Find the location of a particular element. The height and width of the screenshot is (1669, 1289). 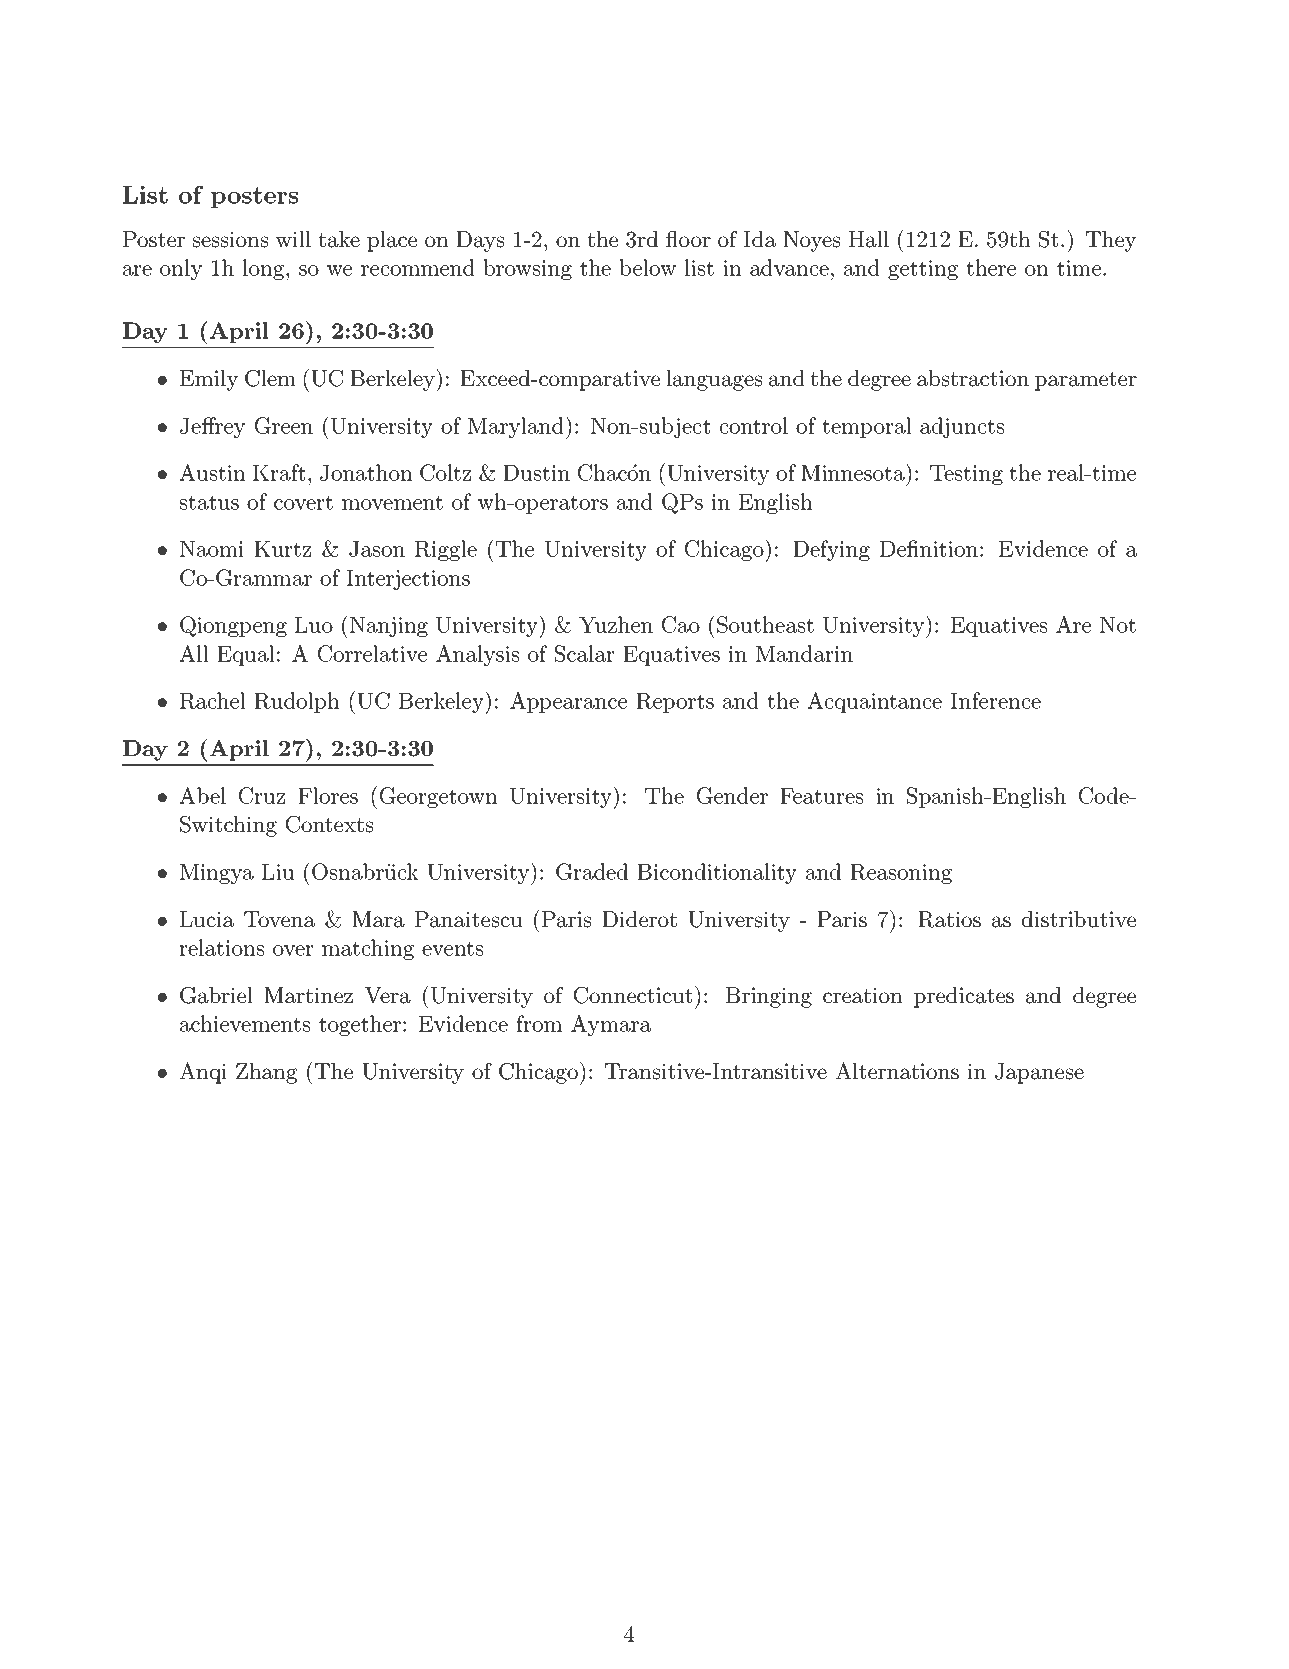

Kurtz is located at coordinates (282, 549).
